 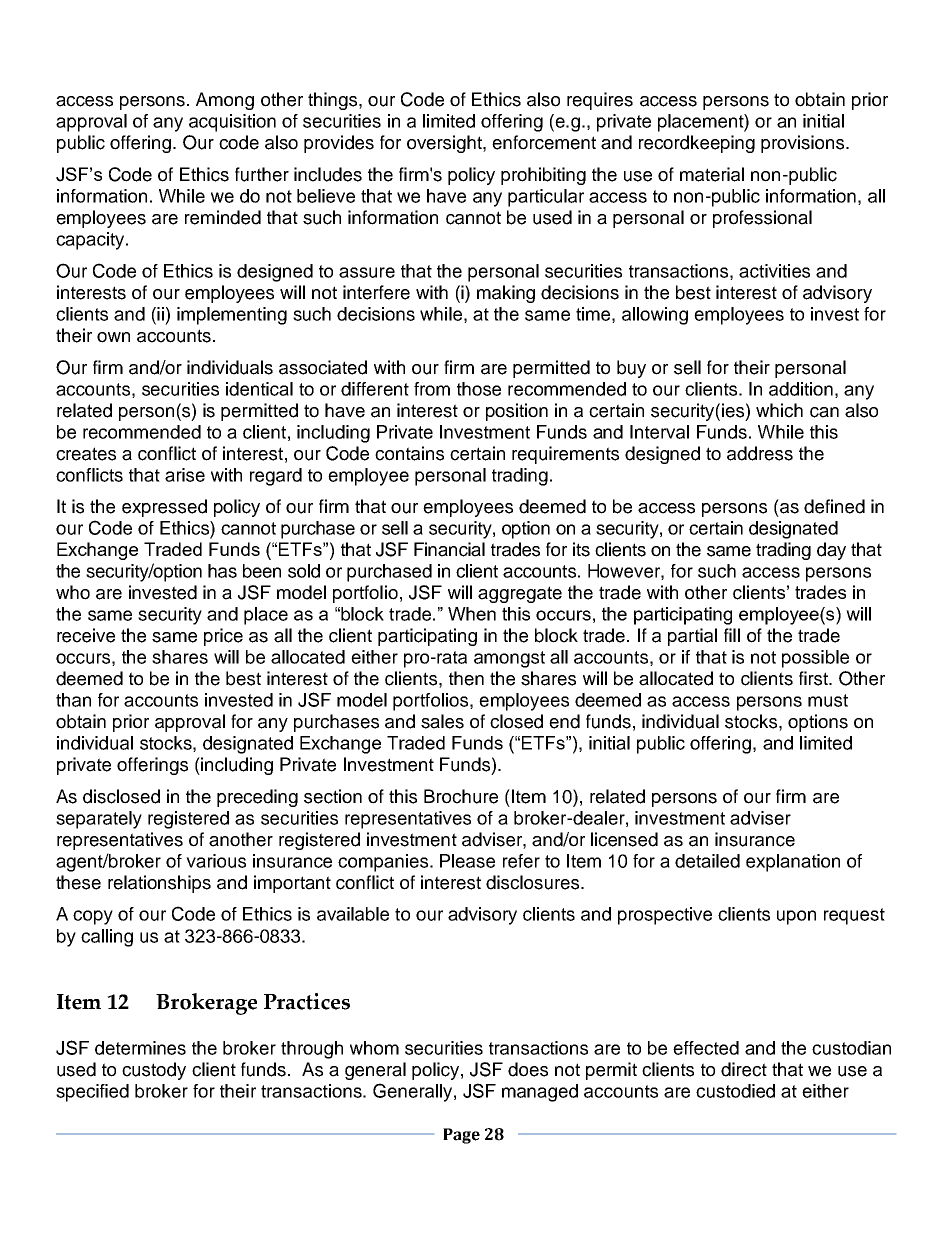 I want to click on custody, so click(x=154, y=1071).
